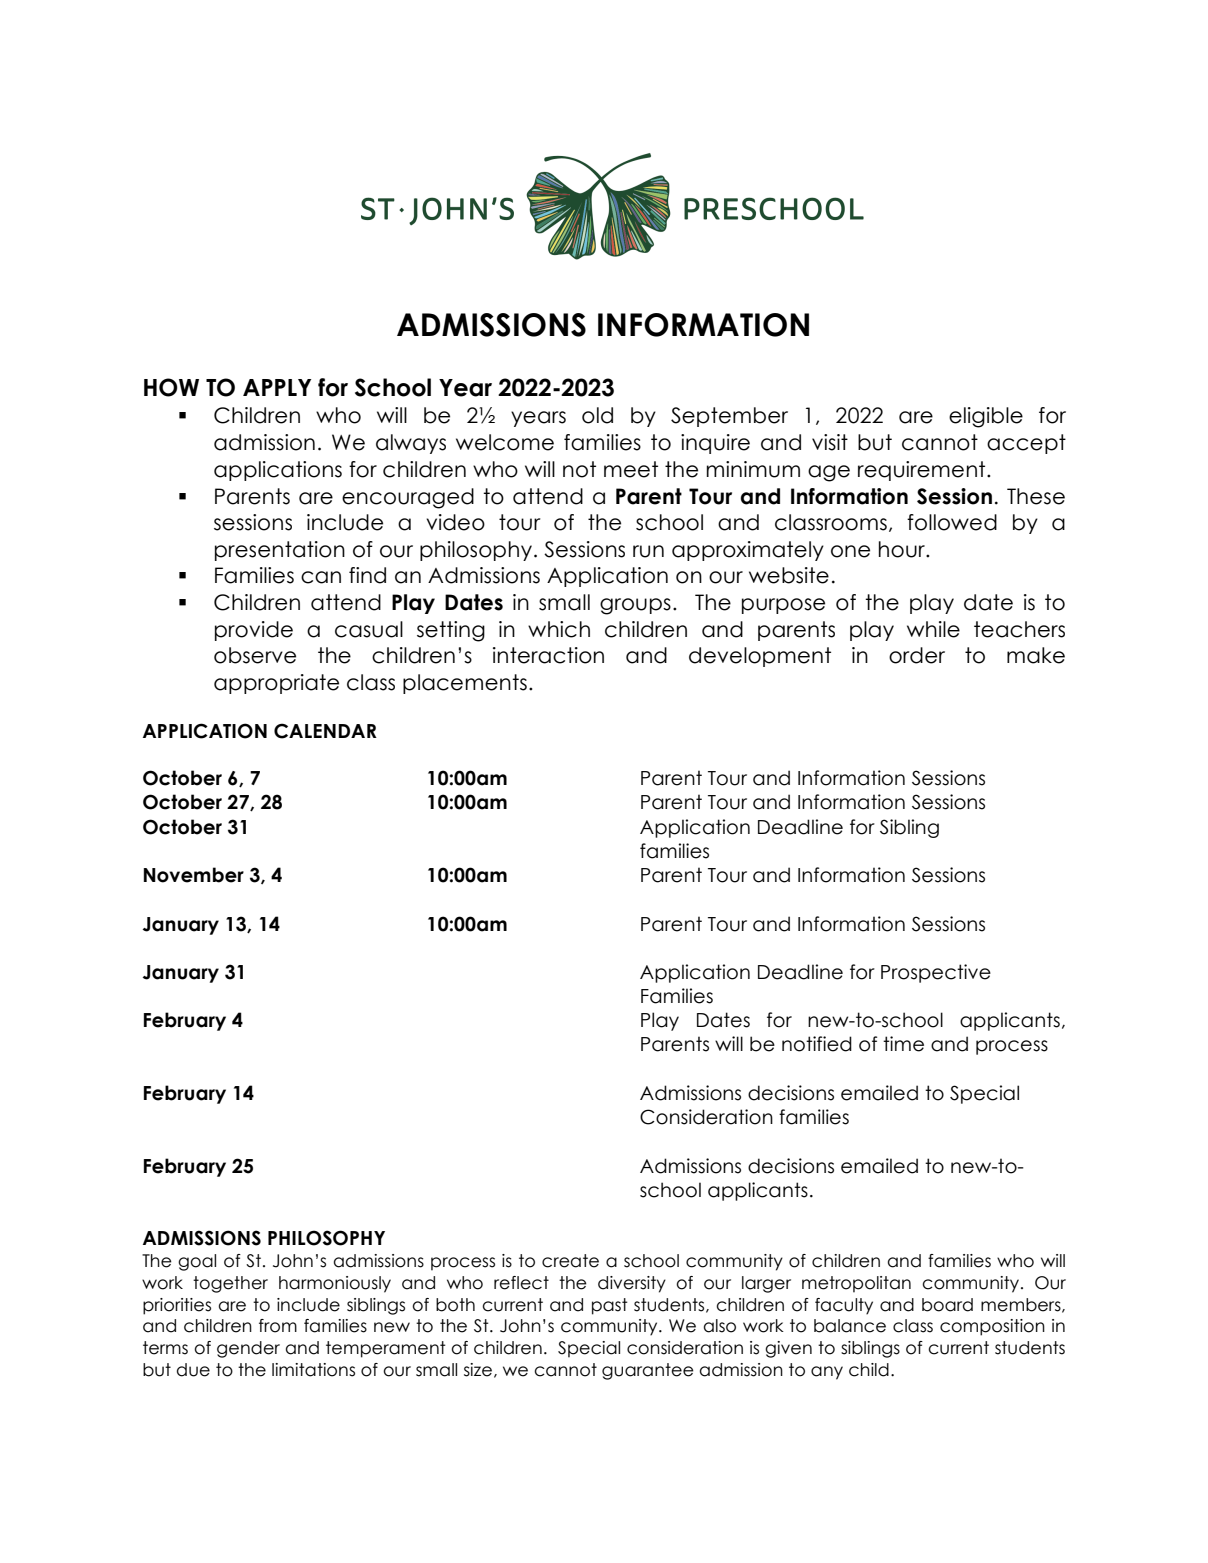 The height and width of the page is (1563, 1208). Describe the element at coordinates (277, 387) in the page. I see `APPLY` at that location.
